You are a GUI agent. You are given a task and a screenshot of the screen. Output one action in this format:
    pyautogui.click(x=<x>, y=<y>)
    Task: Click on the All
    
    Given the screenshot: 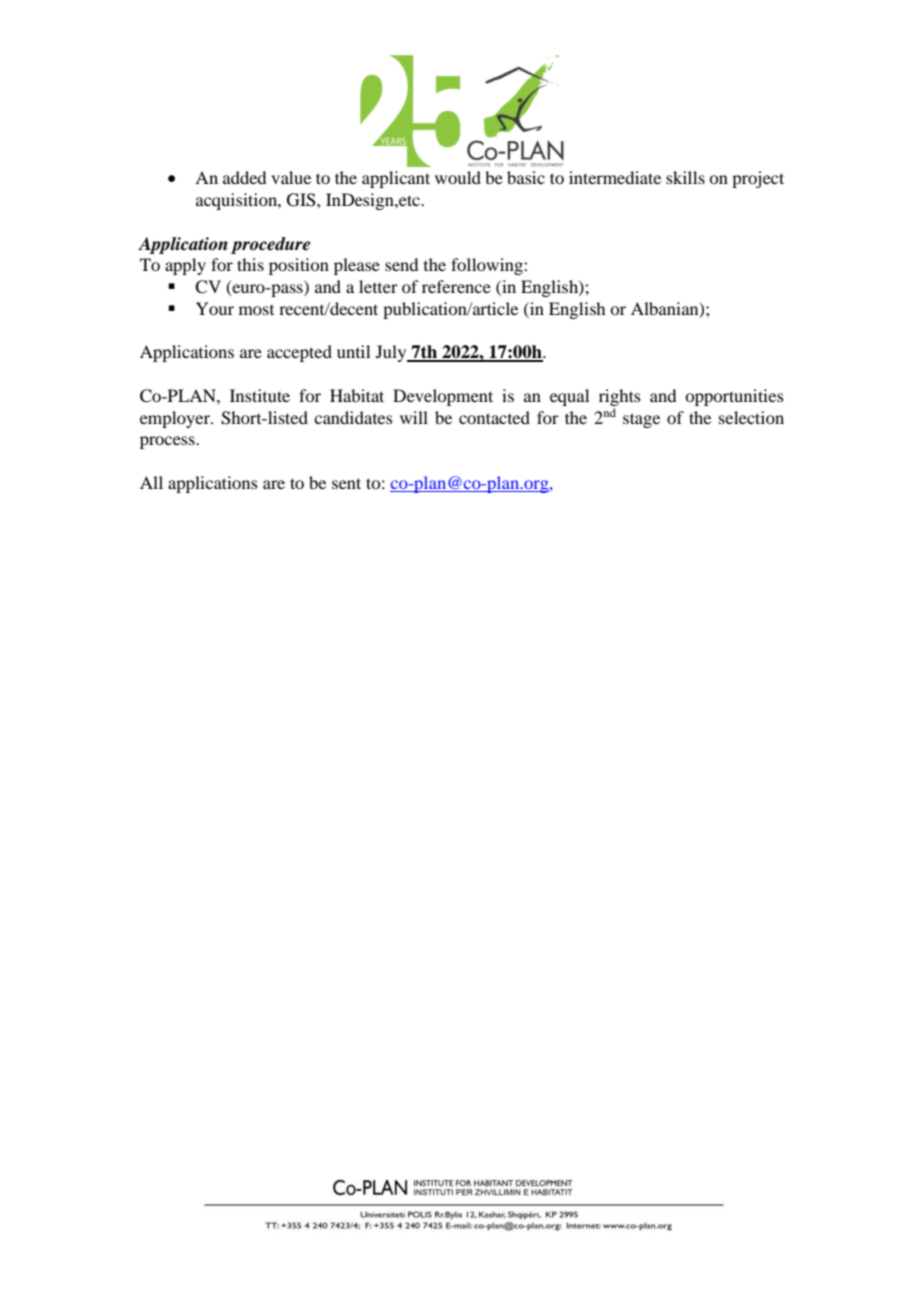 What is the action you would take?
    pyautogui.click(x=151, y=482)
